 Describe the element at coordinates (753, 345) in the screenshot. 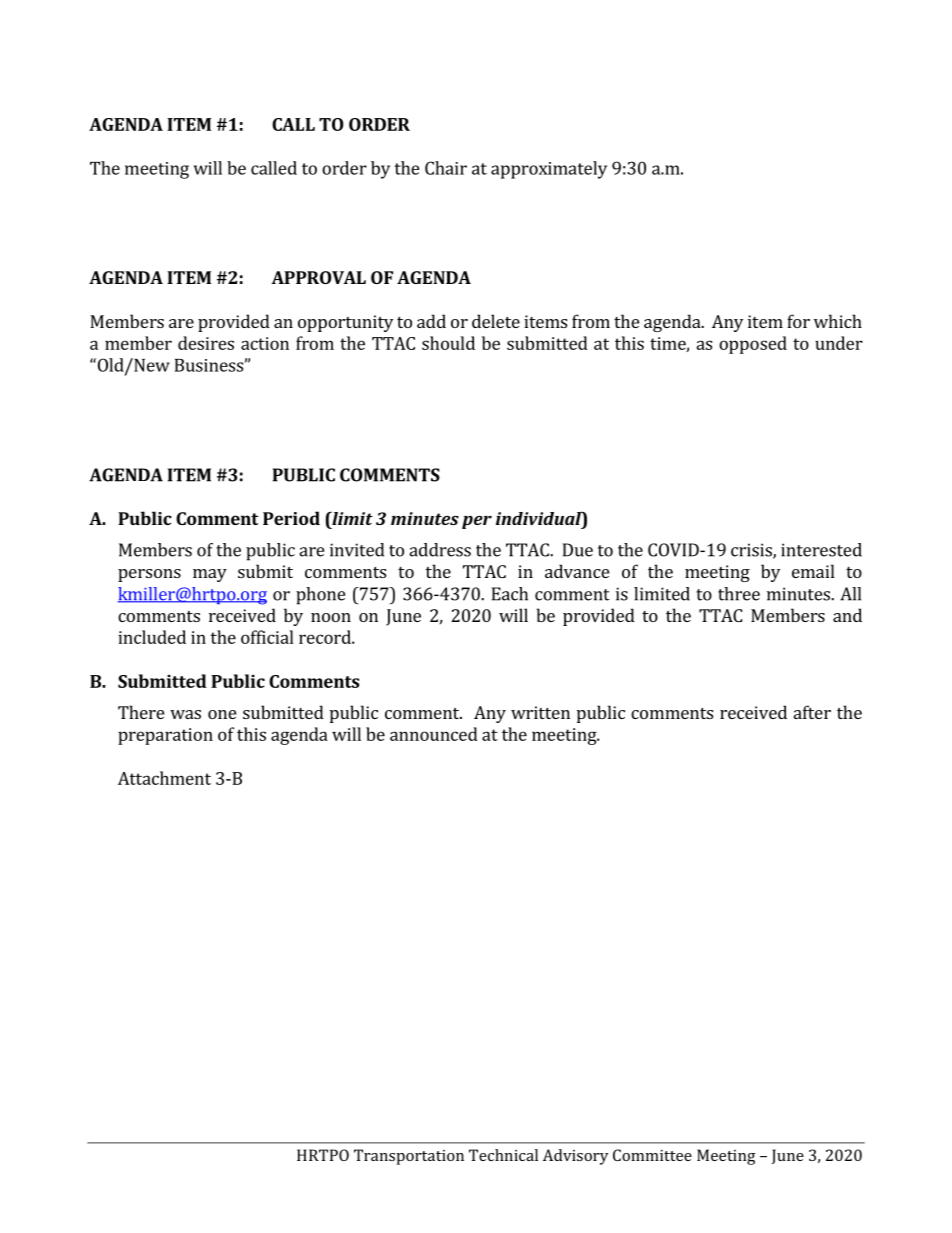

I see `opposed` at that location.
